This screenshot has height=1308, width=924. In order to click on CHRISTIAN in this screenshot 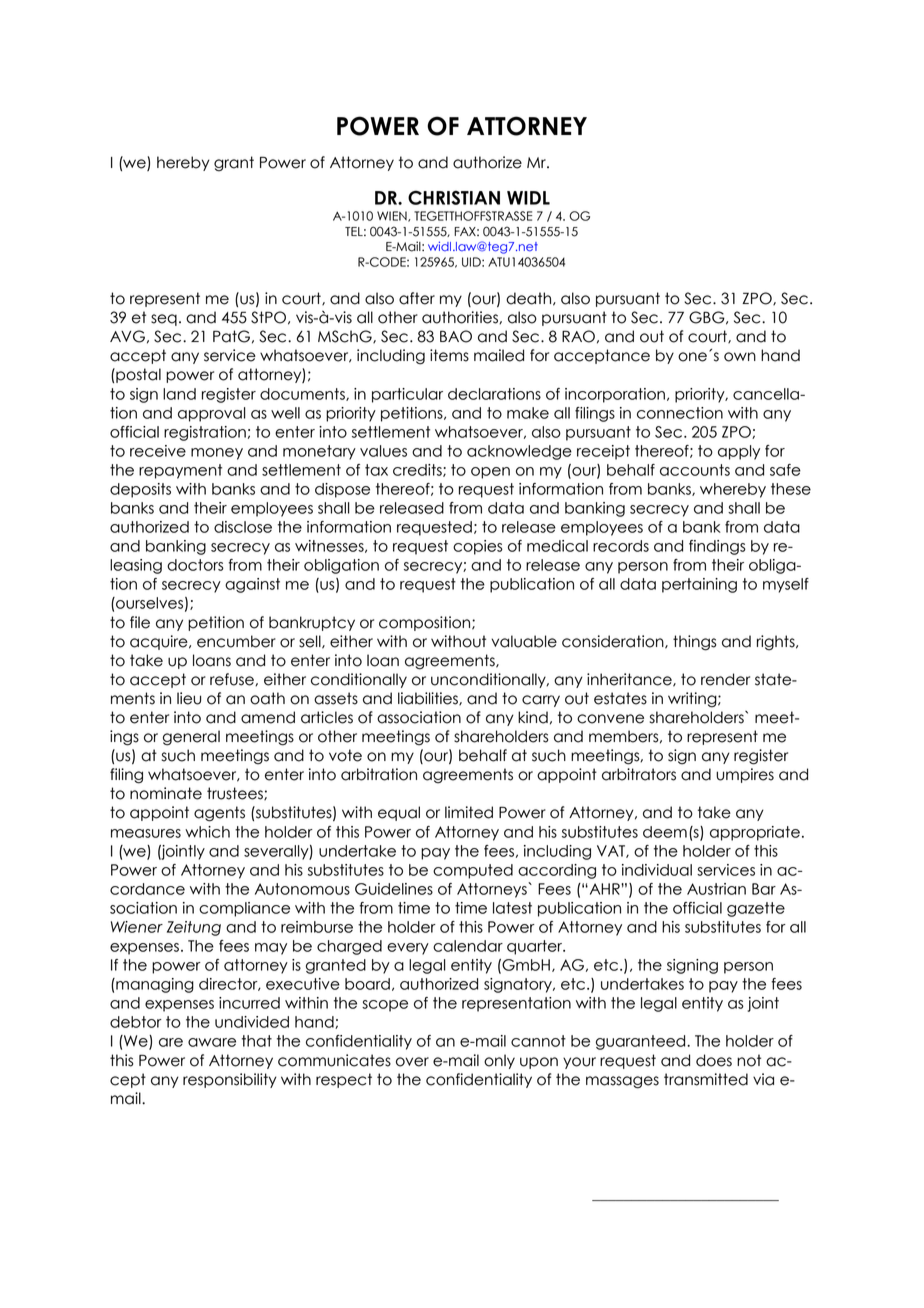, I will do `click(454, 197)`.
